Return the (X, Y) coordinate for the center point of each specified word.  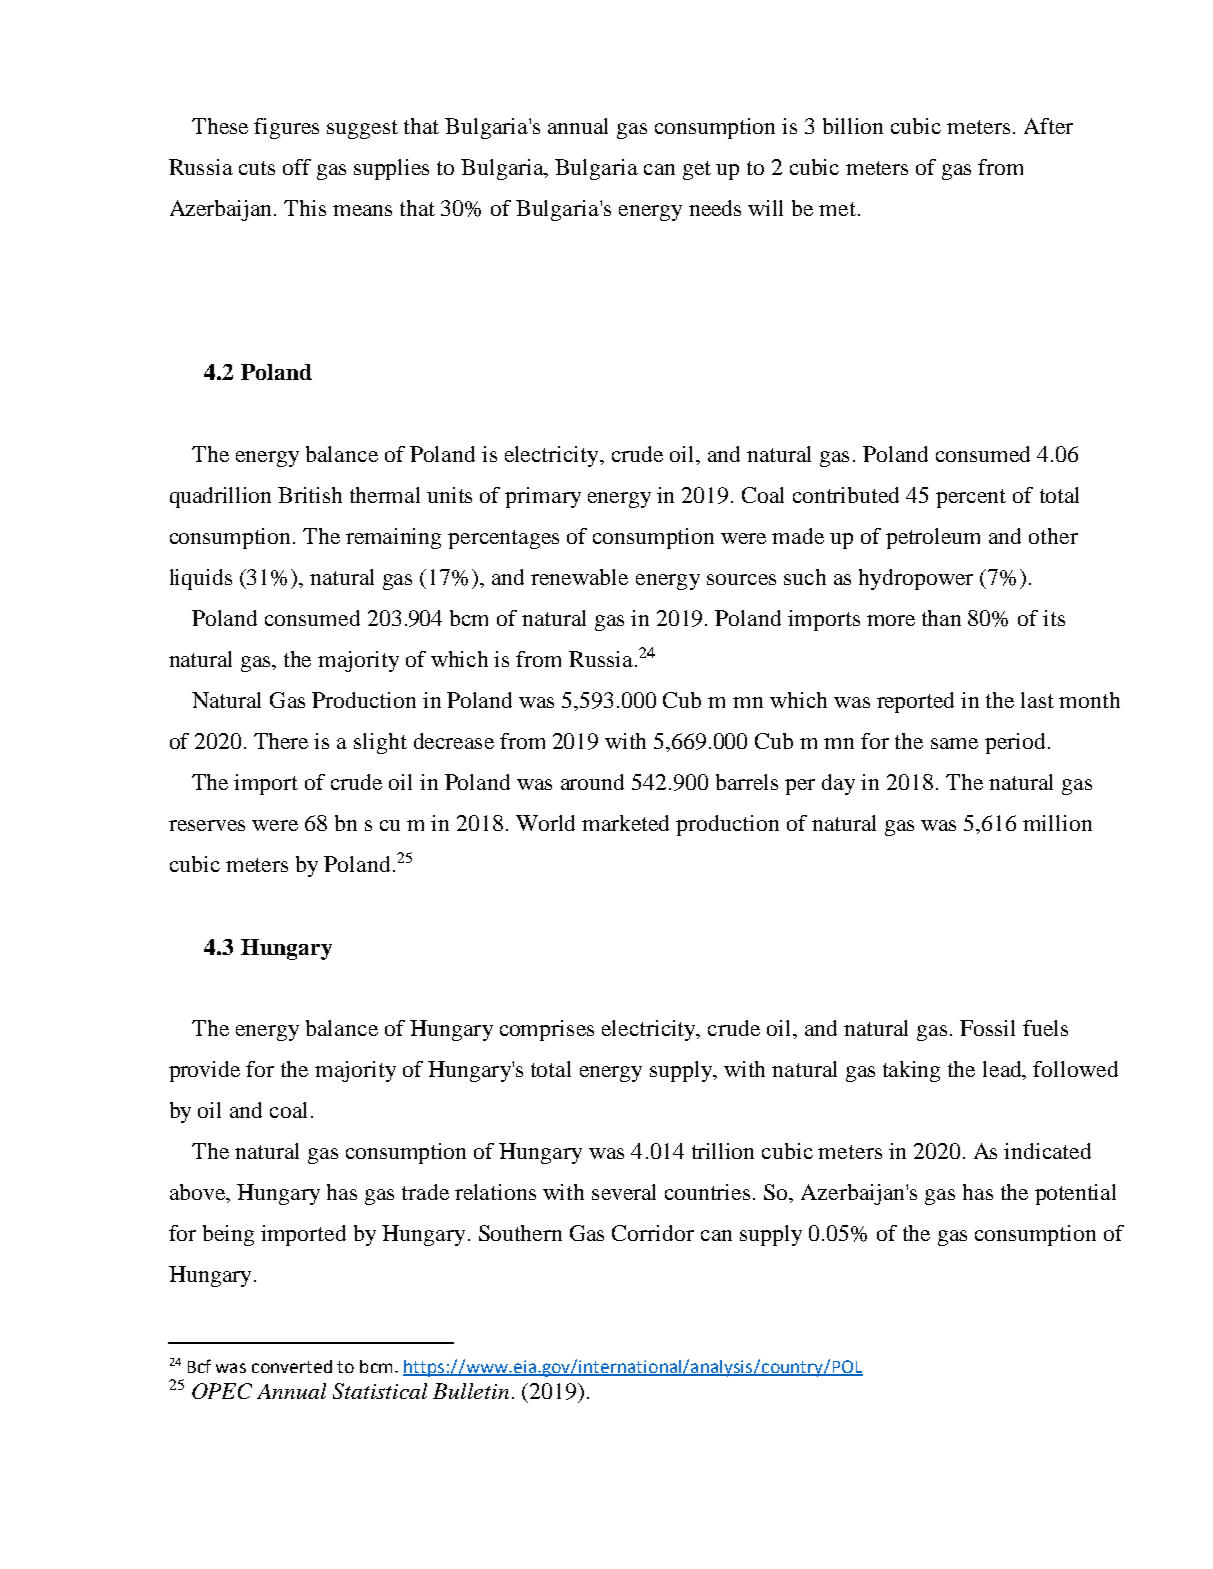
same (954, 743)
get (697, 170)
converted (292, 1366)
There (281, 741)
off (297, 167)
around (592, 782)
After (1048, 126)
